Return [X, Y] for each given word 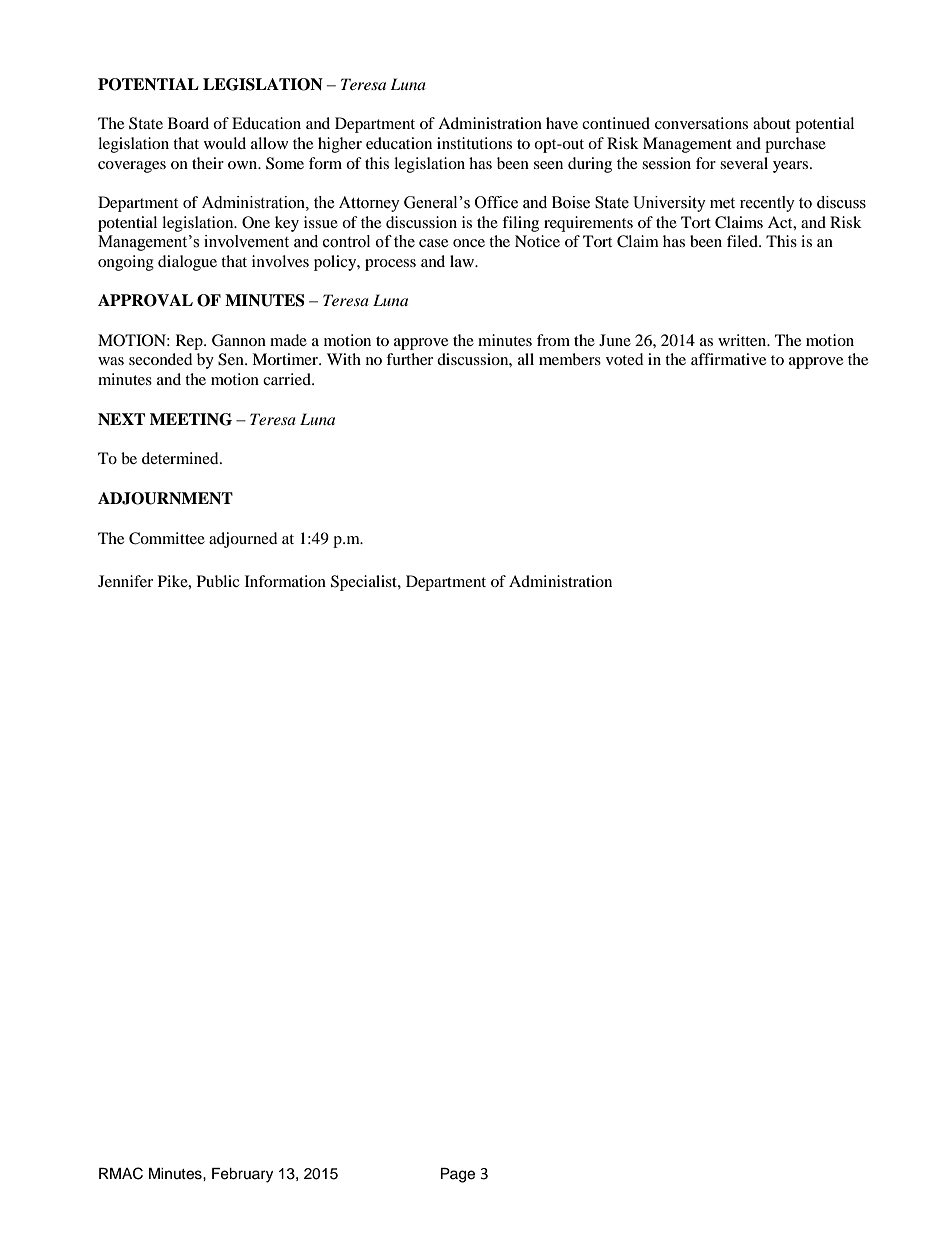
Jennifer [125, 581]
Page [458, 1175]
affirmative [728, 359]
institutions [474, 143]
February [242, 1175]
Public [218, 581]
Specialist [365, 583]
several [744, 163]
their [208, 163]
